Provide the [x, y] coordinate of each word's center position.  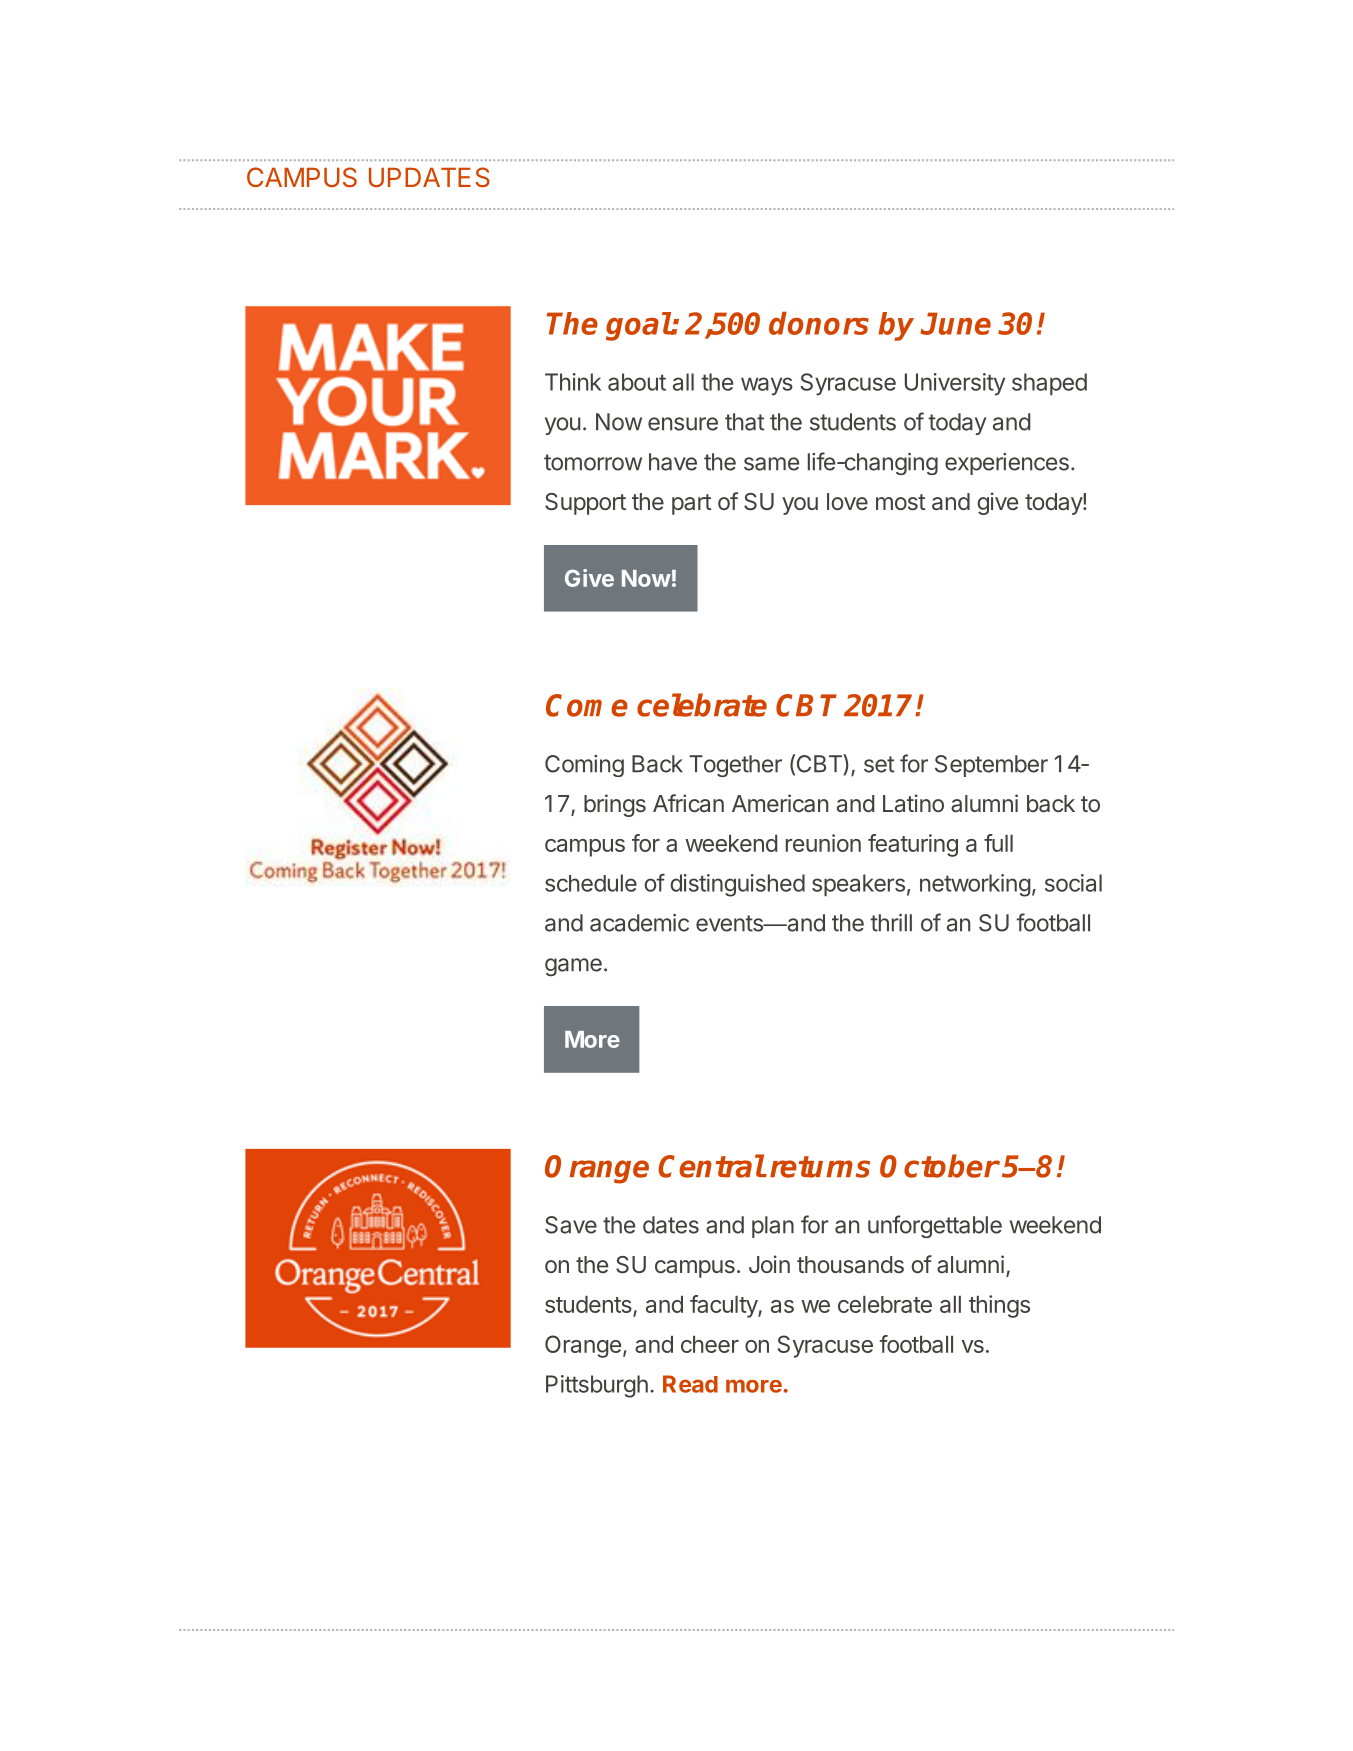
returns [820, 1167]
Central [711, 1166]
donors [819, 323]
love [847, 501]
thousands [850, 1264]
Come [587, 705]
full [998, 843]
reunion [823, 843]
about [637, 382]
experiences [1007, 464]
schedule [591, 883]
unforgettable [935, 1226]
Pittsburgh [597, 1386]
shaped [1049, 384]
